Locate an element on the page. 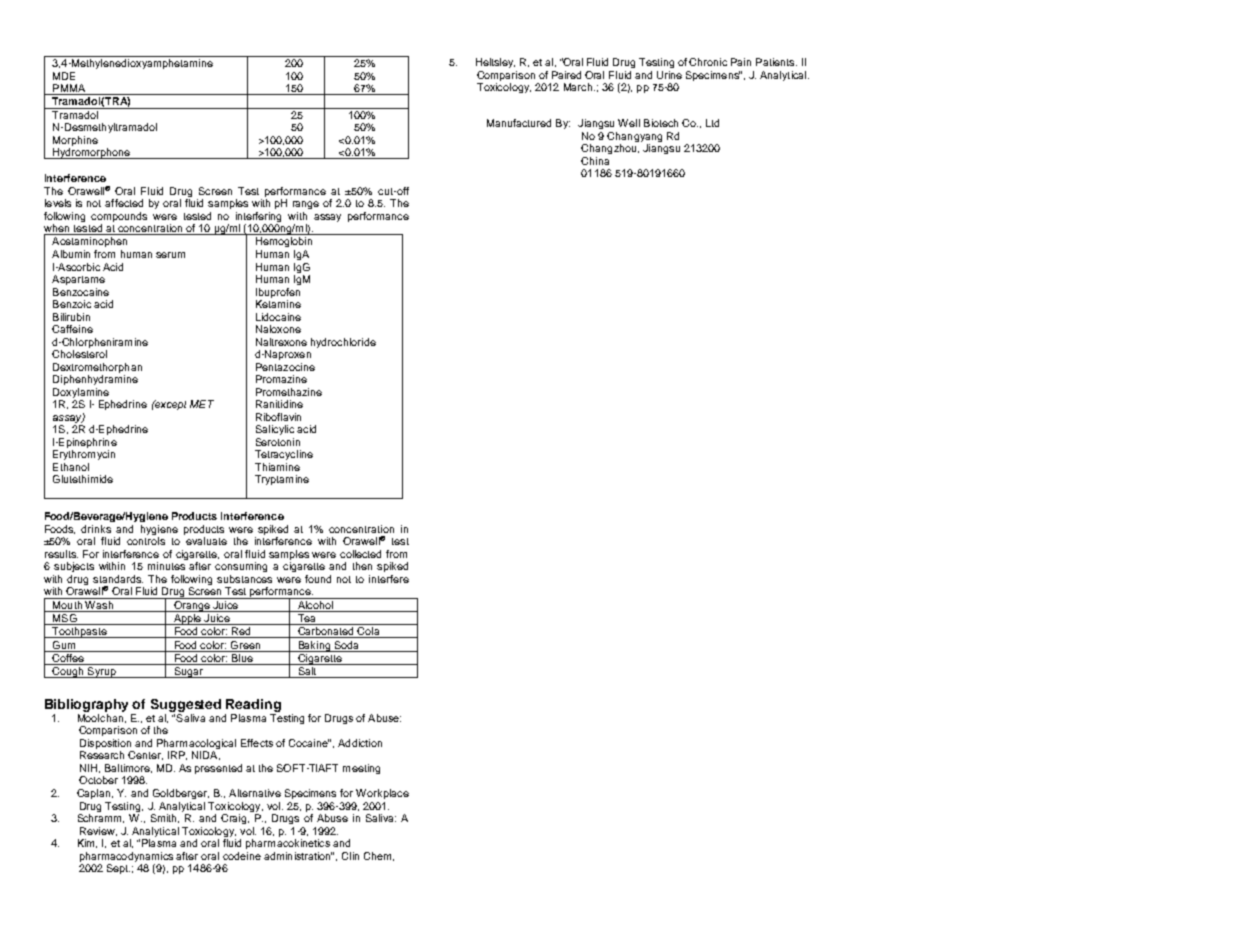 Image resolution: width=1233 pixels, height=952 pixels. Manufactured is located at coordinates (519, 123).
